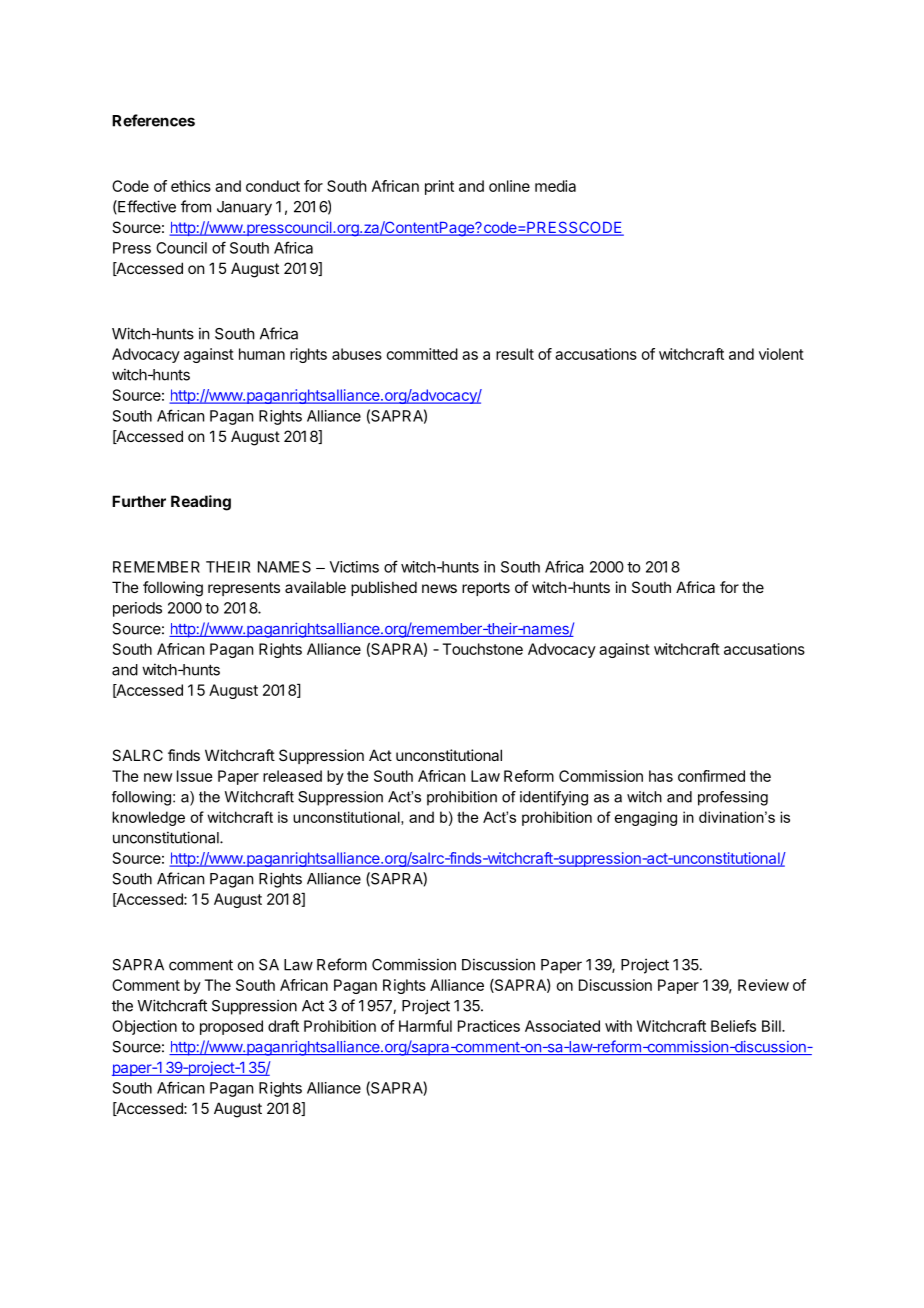 This page has height=1308, width=924. Describe the element at coordinates (191, 186) in the page. I see `ethics` at that location.
